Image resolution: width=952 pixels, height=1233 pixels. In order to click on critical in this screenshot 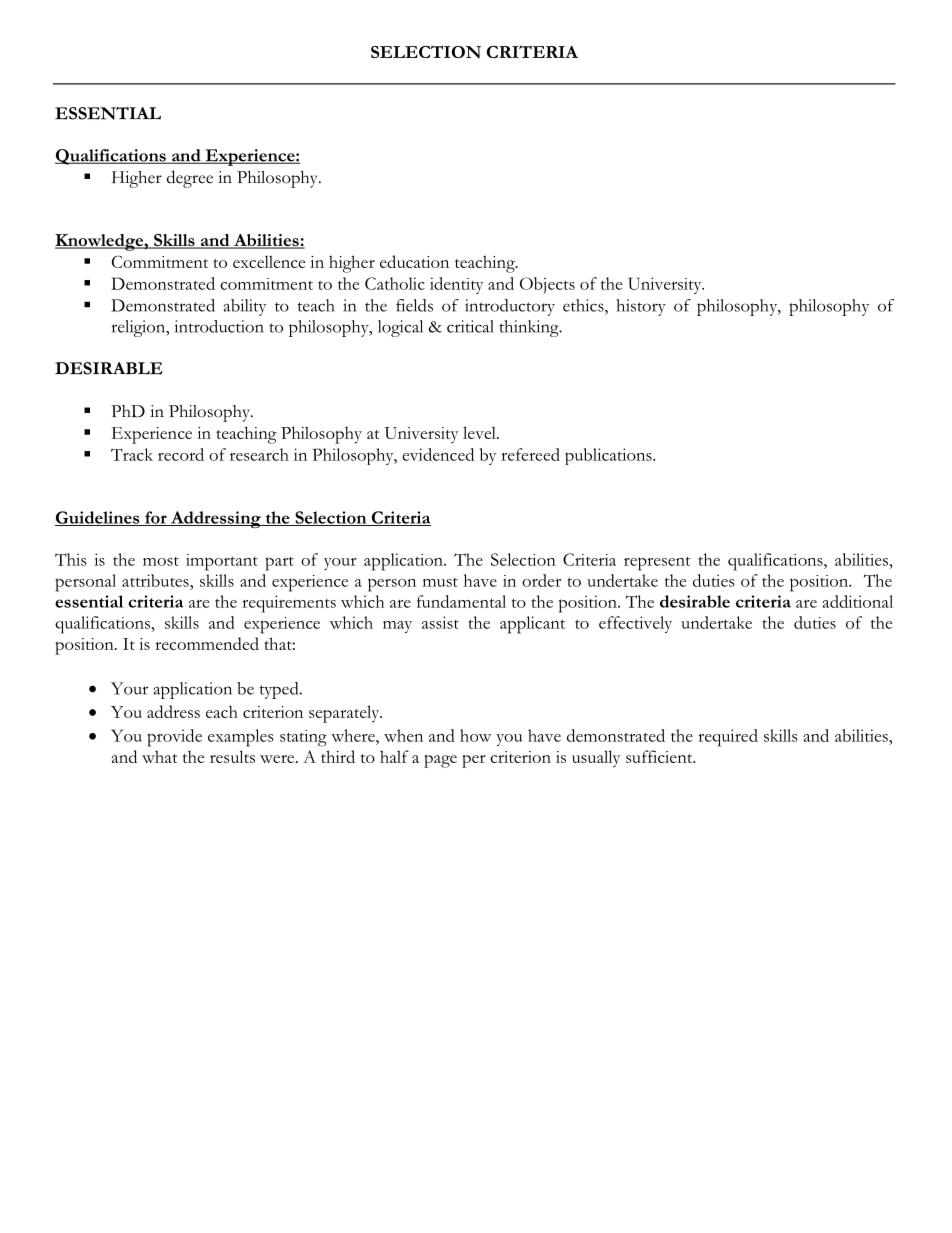, I will do `click(470, 326)`.
